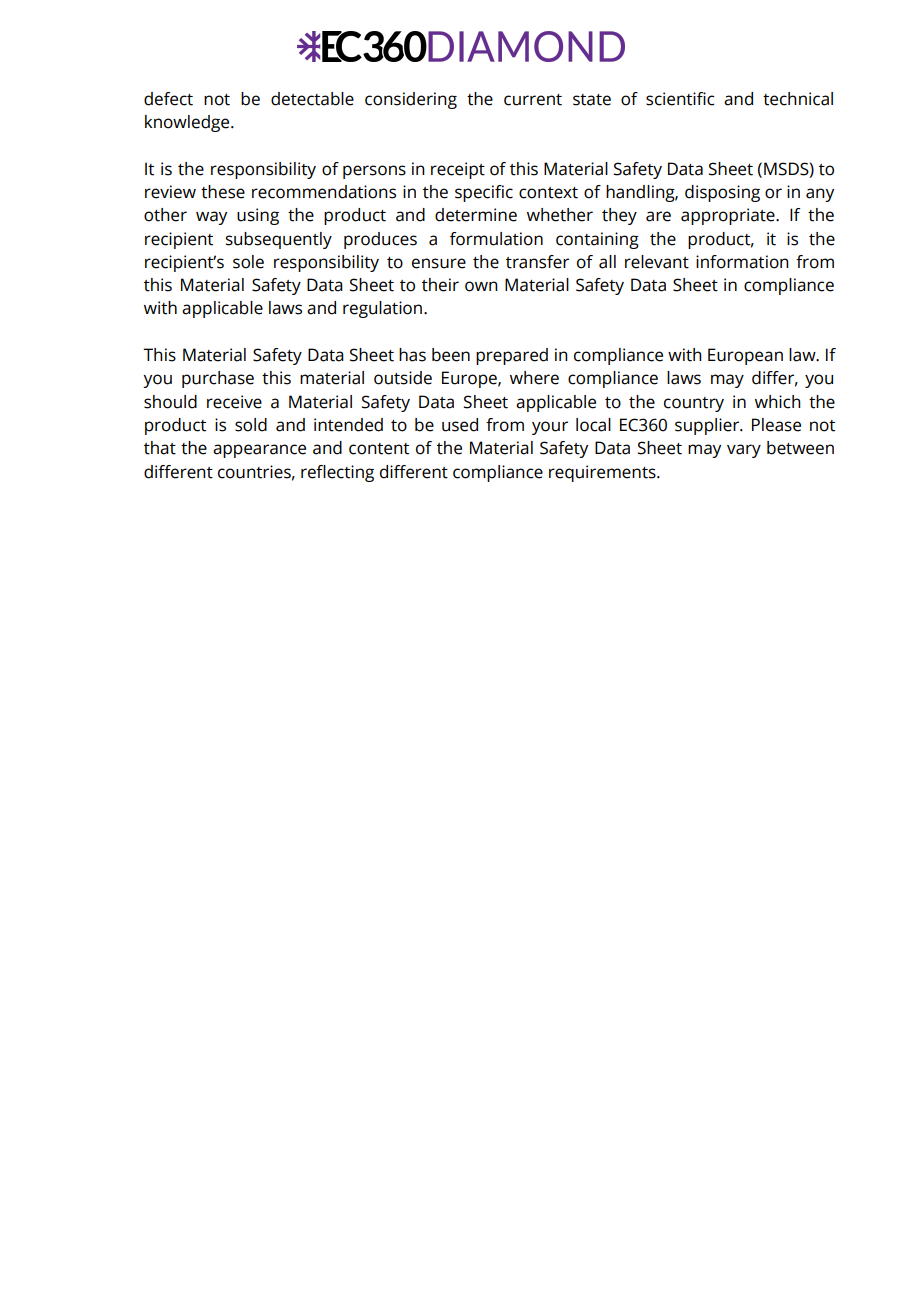 The width and height of the screenshot is (924, 1308). I want to click on disposing, so click(722, 193).
